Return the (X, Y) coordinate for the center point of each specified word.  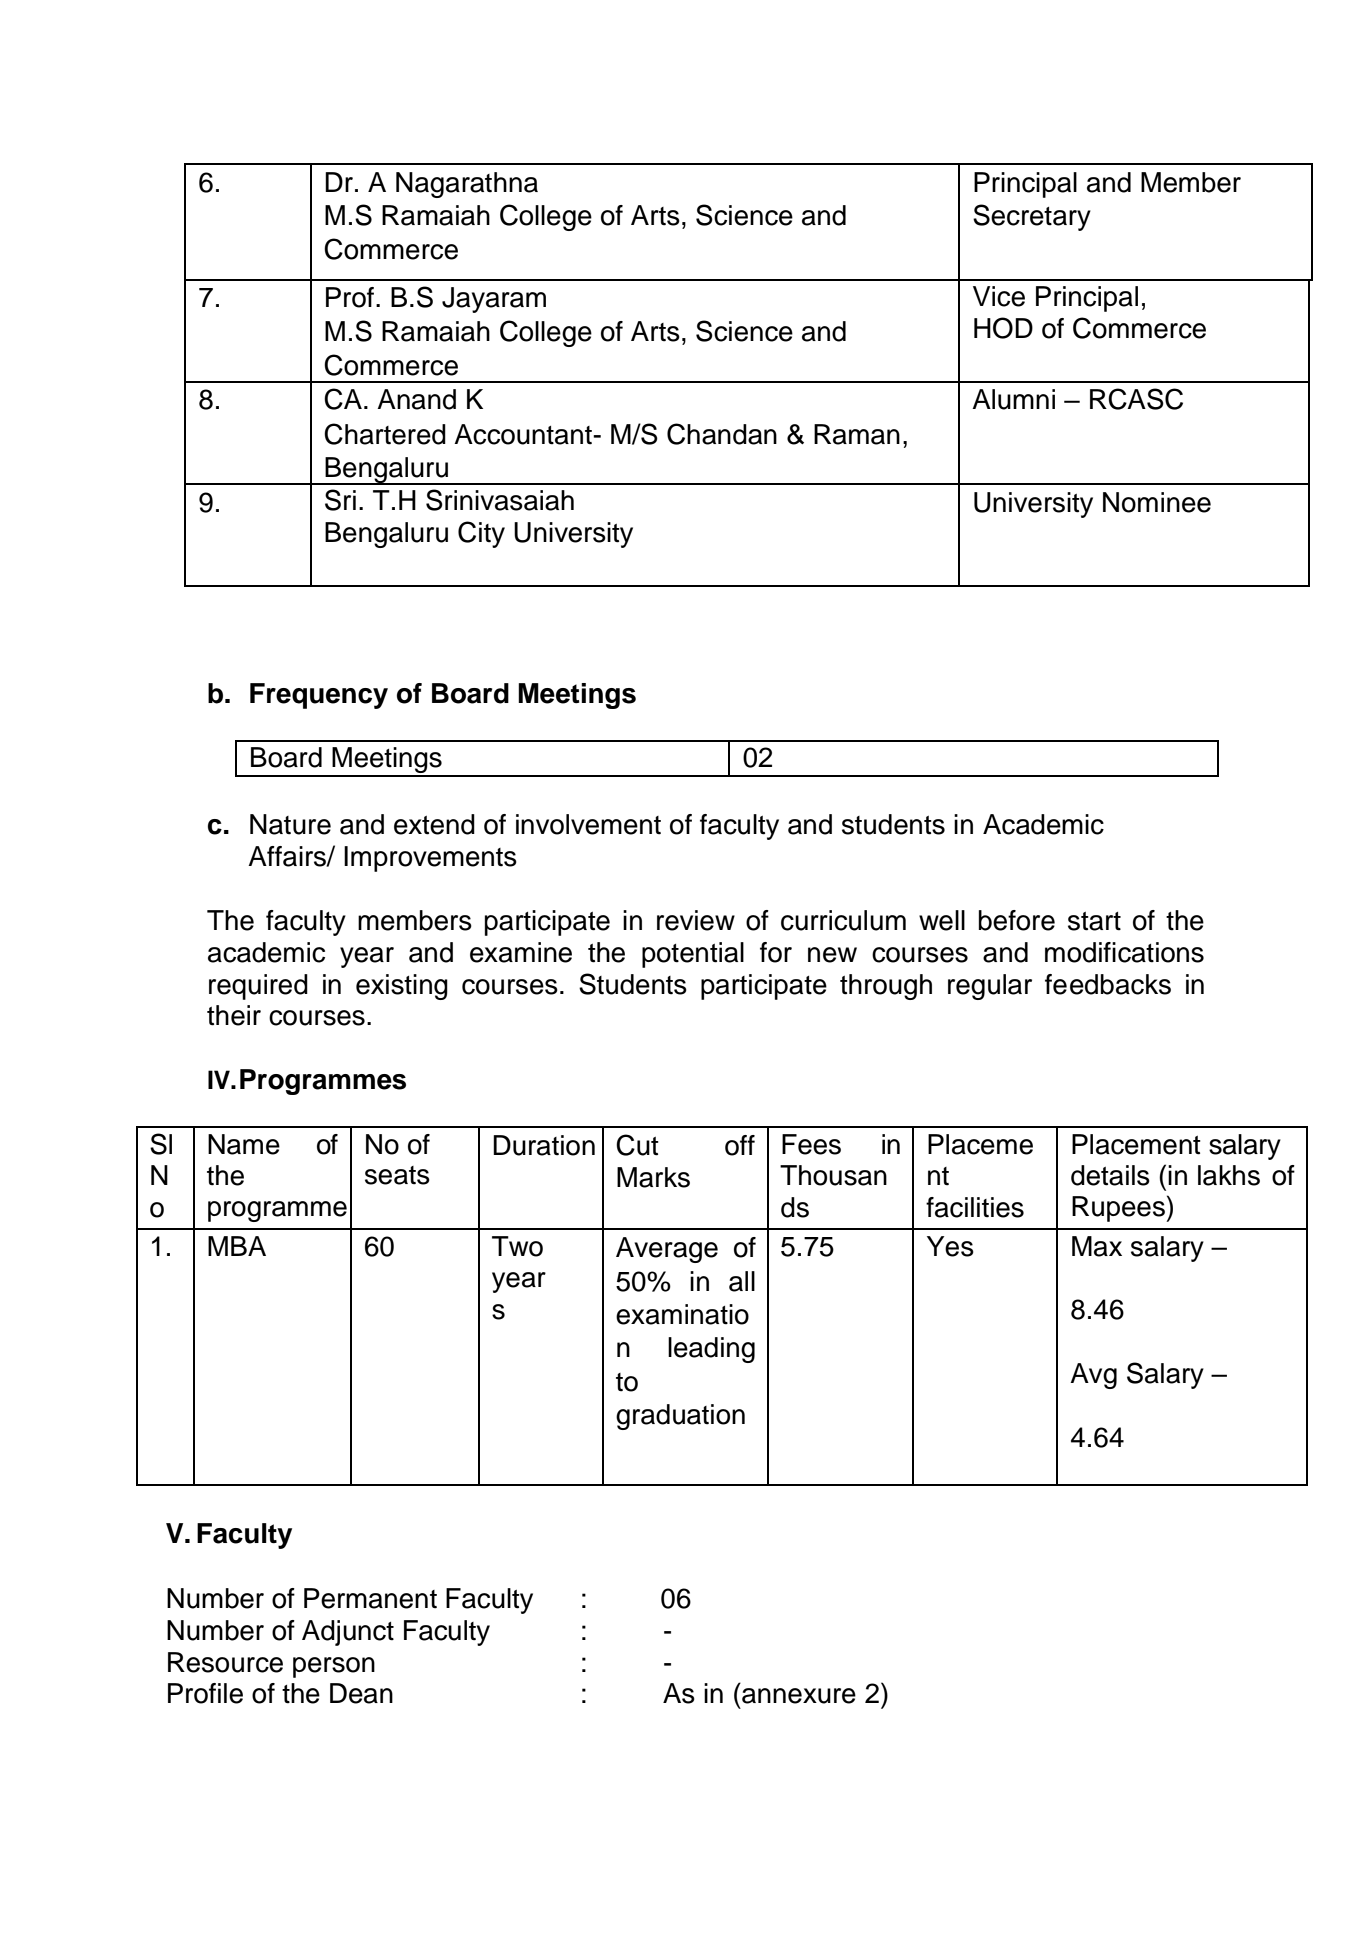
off (740, 1145)
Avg (1093, 1376)
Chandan (722, 434)
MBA (237, 1246)
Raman (857, 434)
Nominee (1157, 502)
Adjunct (348, 1633)
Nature (290, 824)
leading (711, 1350)
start (1094, 921)
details (1110, 1175)
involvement (588, 824)
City (481, 534)
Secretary (1032, 217)
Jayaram (494, 300)
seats (397, 1175)
